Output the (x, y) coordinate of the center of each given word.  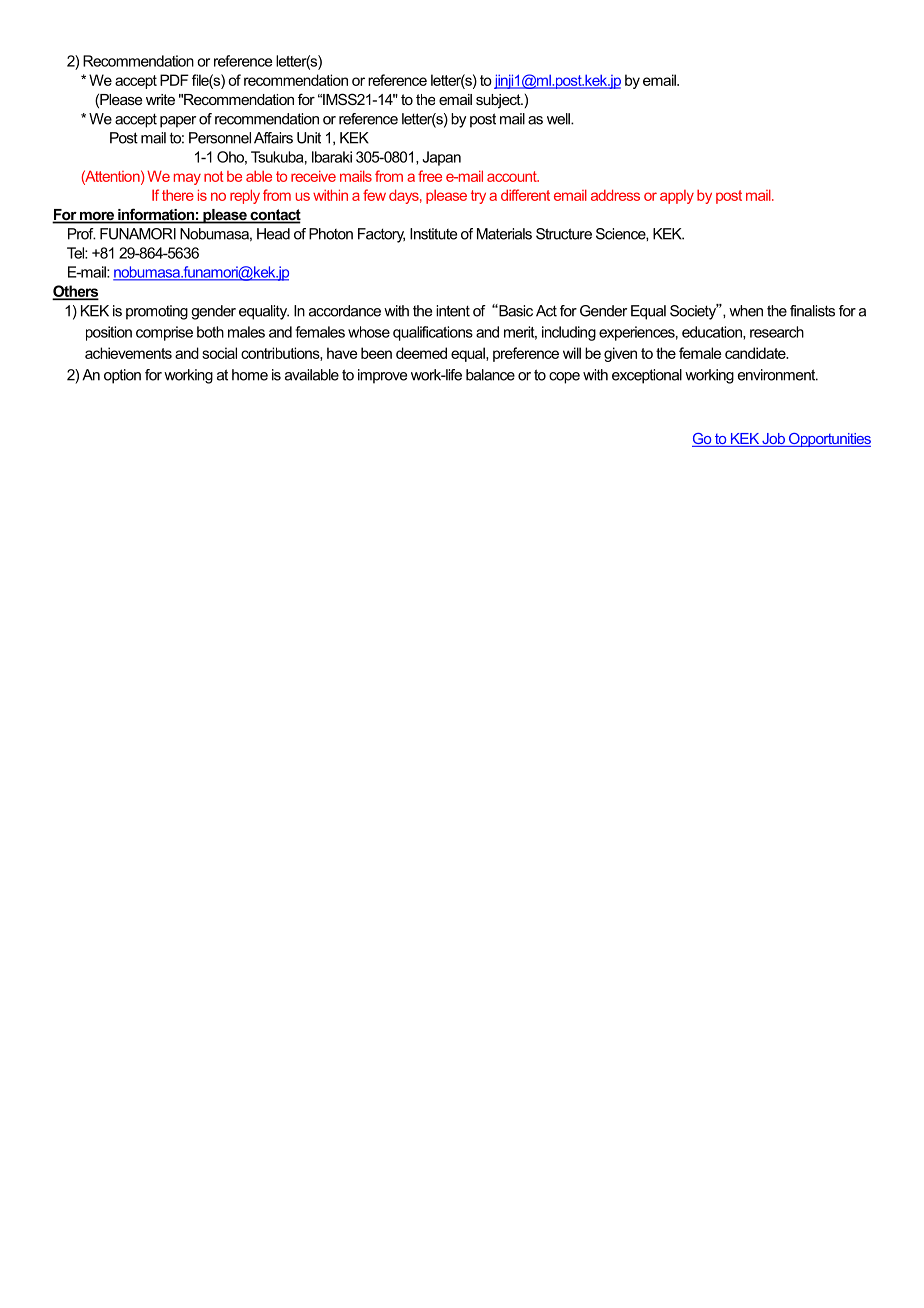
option (122, 376)
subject (499, 101)
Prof (82, 234)
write (160, 99)
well (559, 119)
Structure (564, 234)
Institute (433, 234)
